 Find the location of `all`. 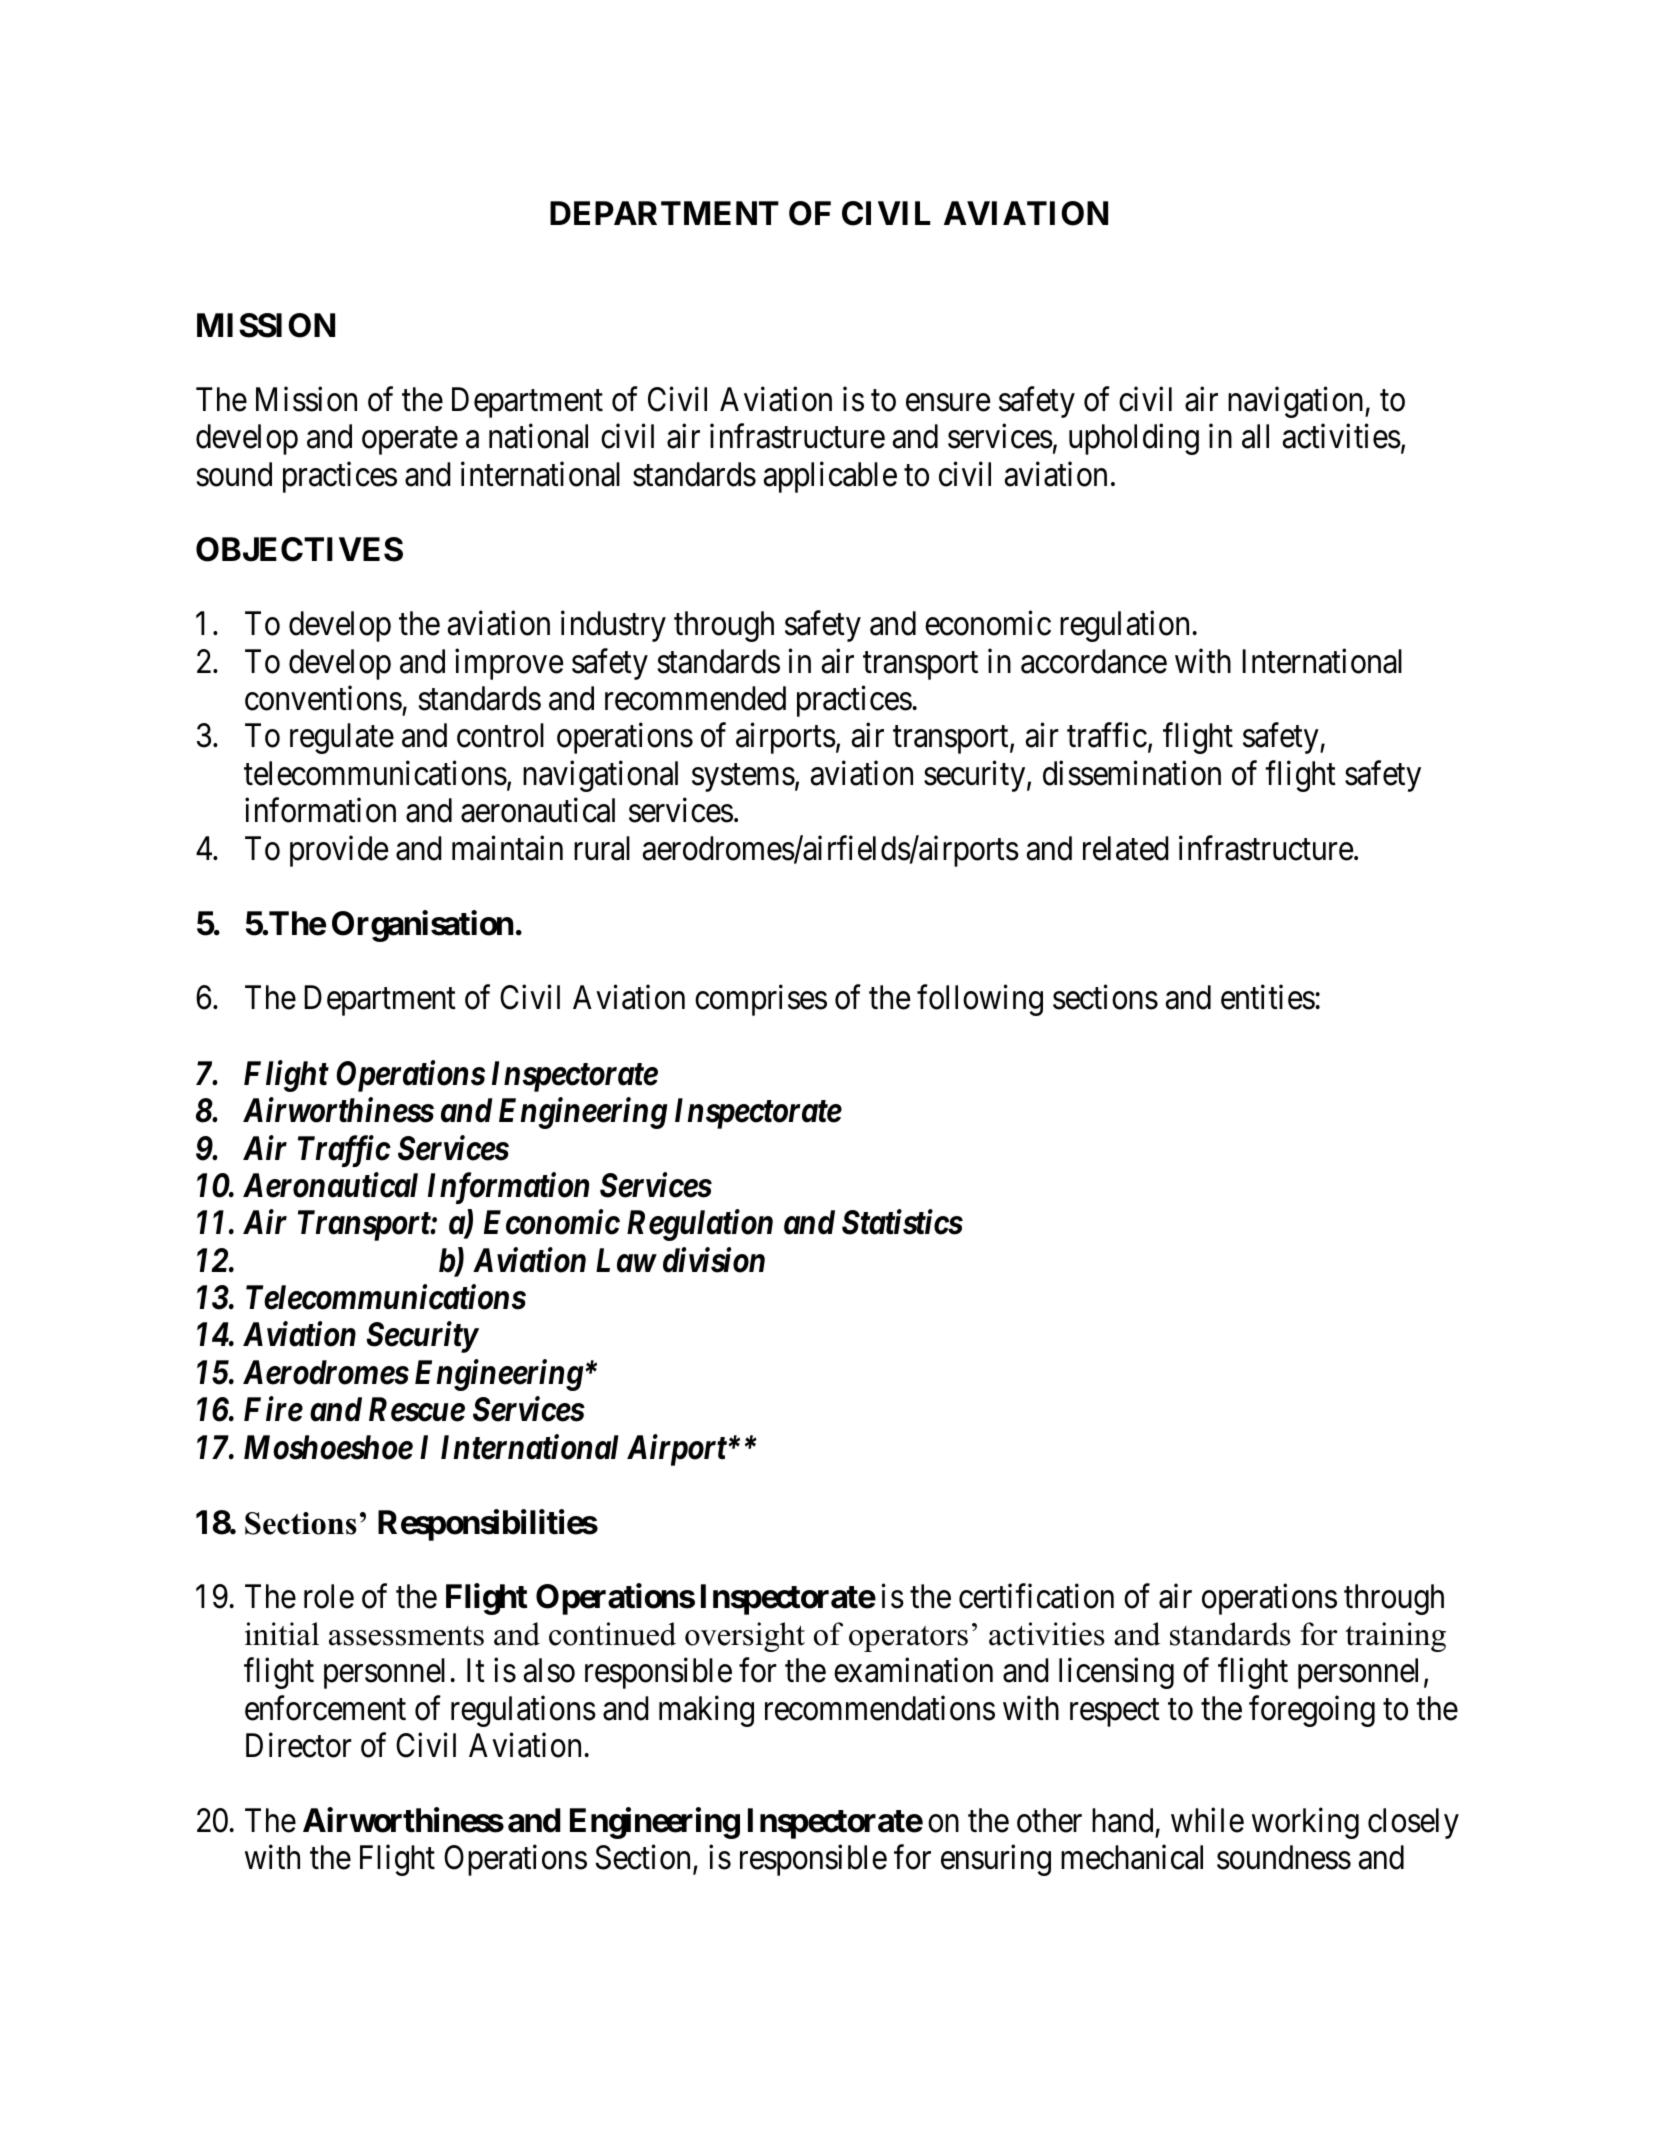

all is located at coordinates (1255, 436).
